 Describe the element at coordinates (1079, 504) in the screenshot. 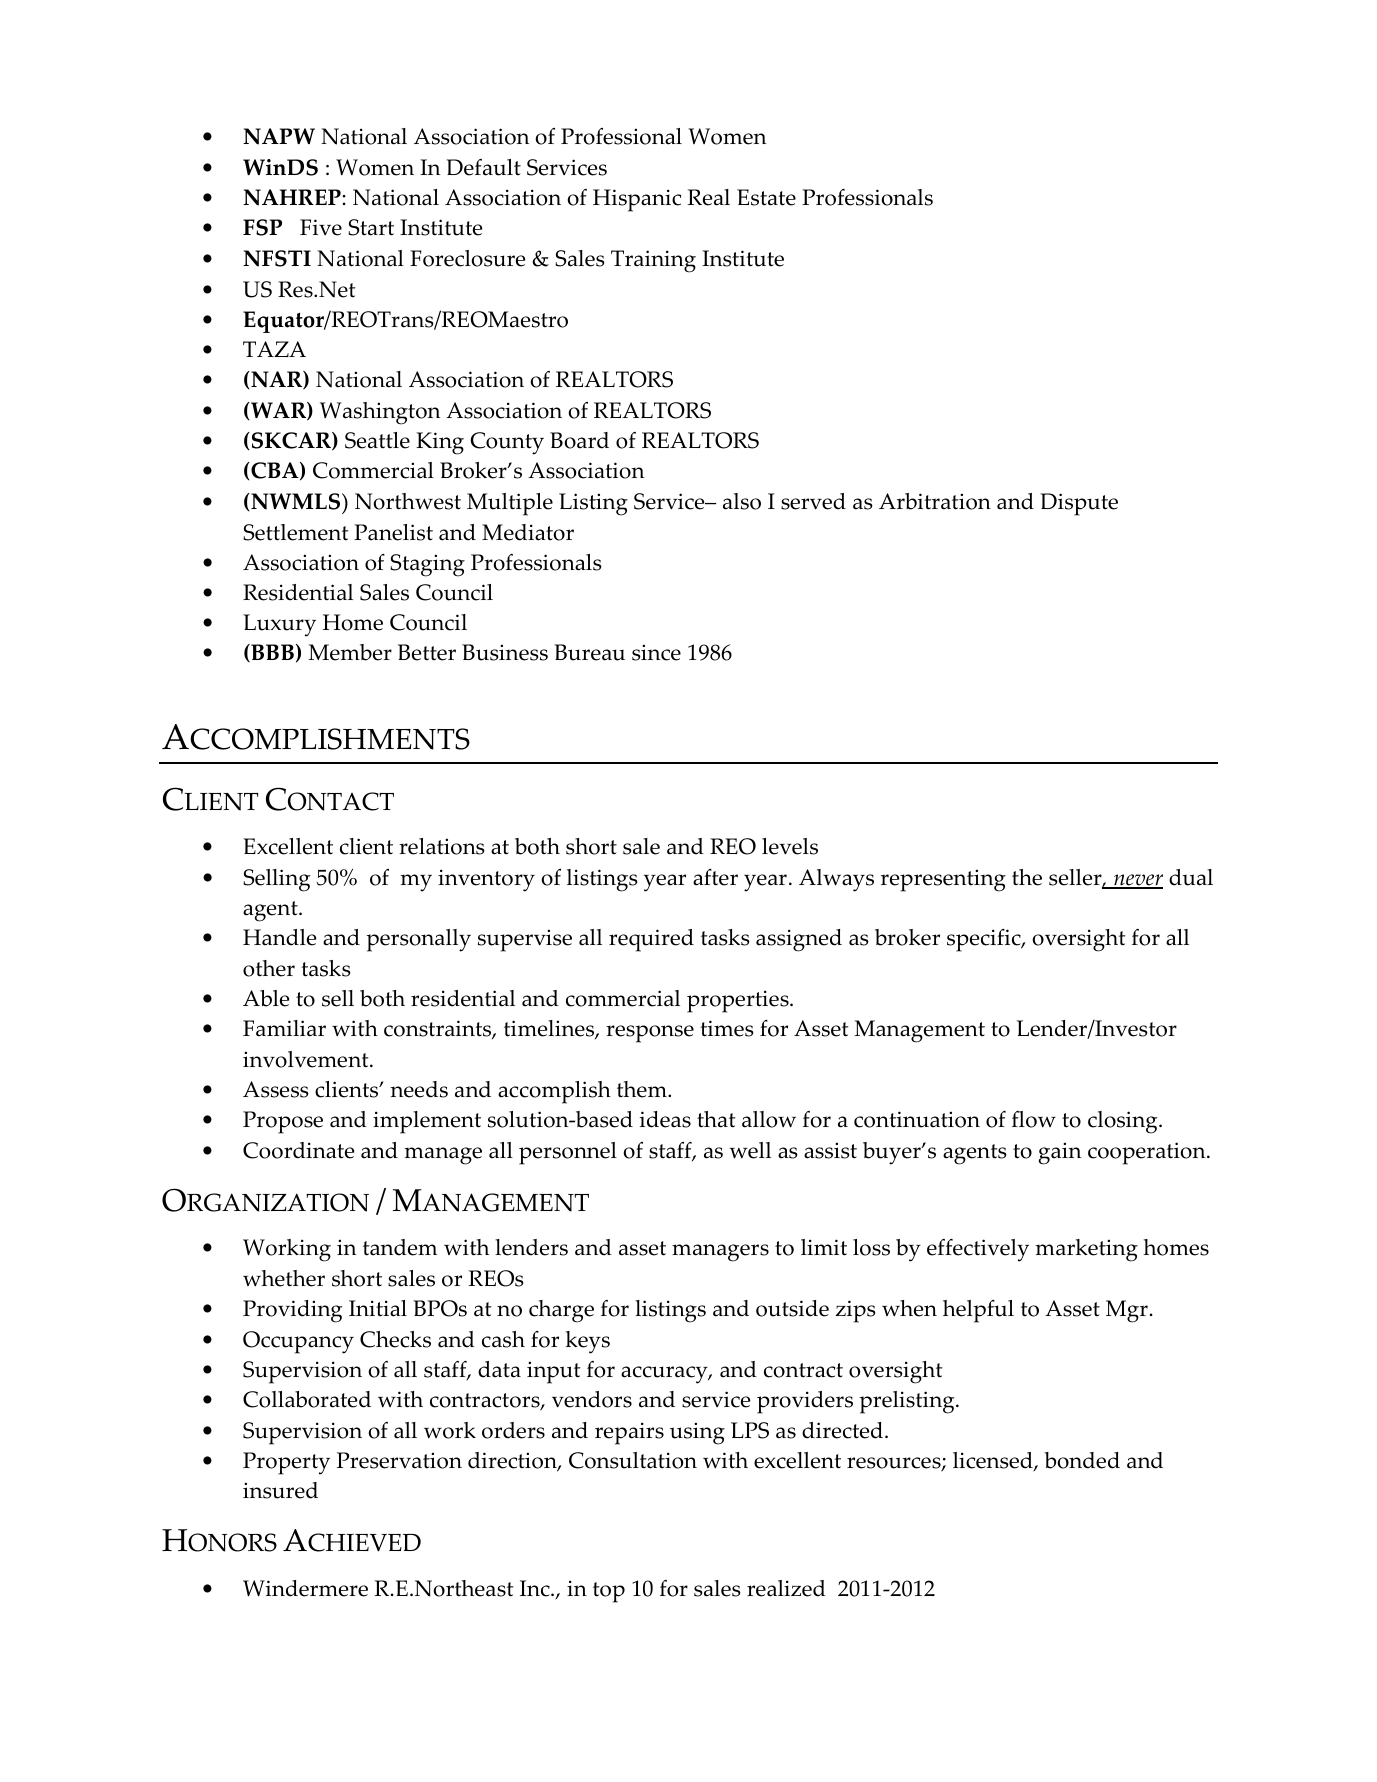

I see `Dispute` at that location.
